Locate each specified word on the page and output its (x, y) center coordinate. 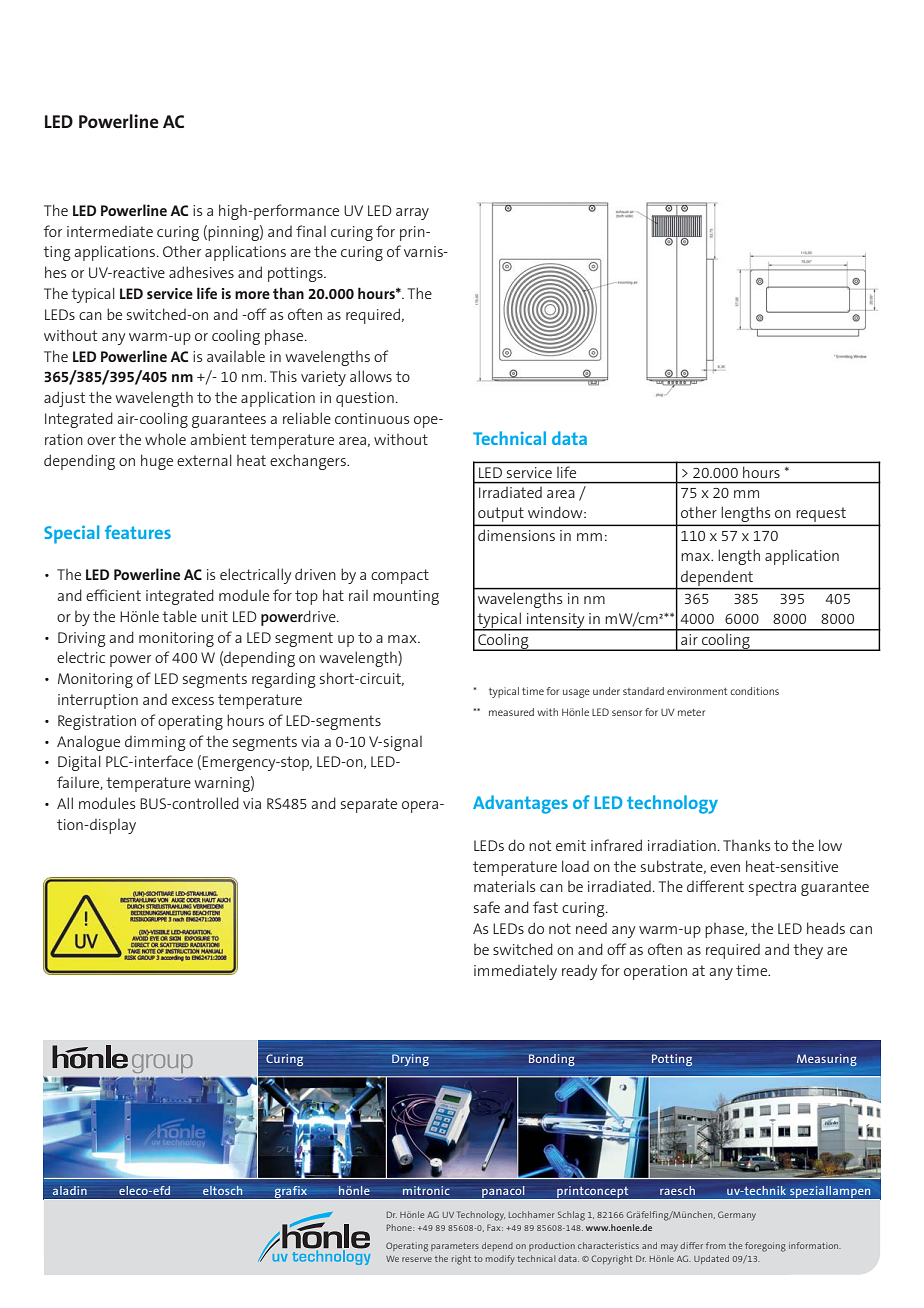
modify (500, 1260)
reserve (417, 1259)
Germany (737, 1216)
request (821, 516)
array (412, 214)
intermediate (110, 231)
